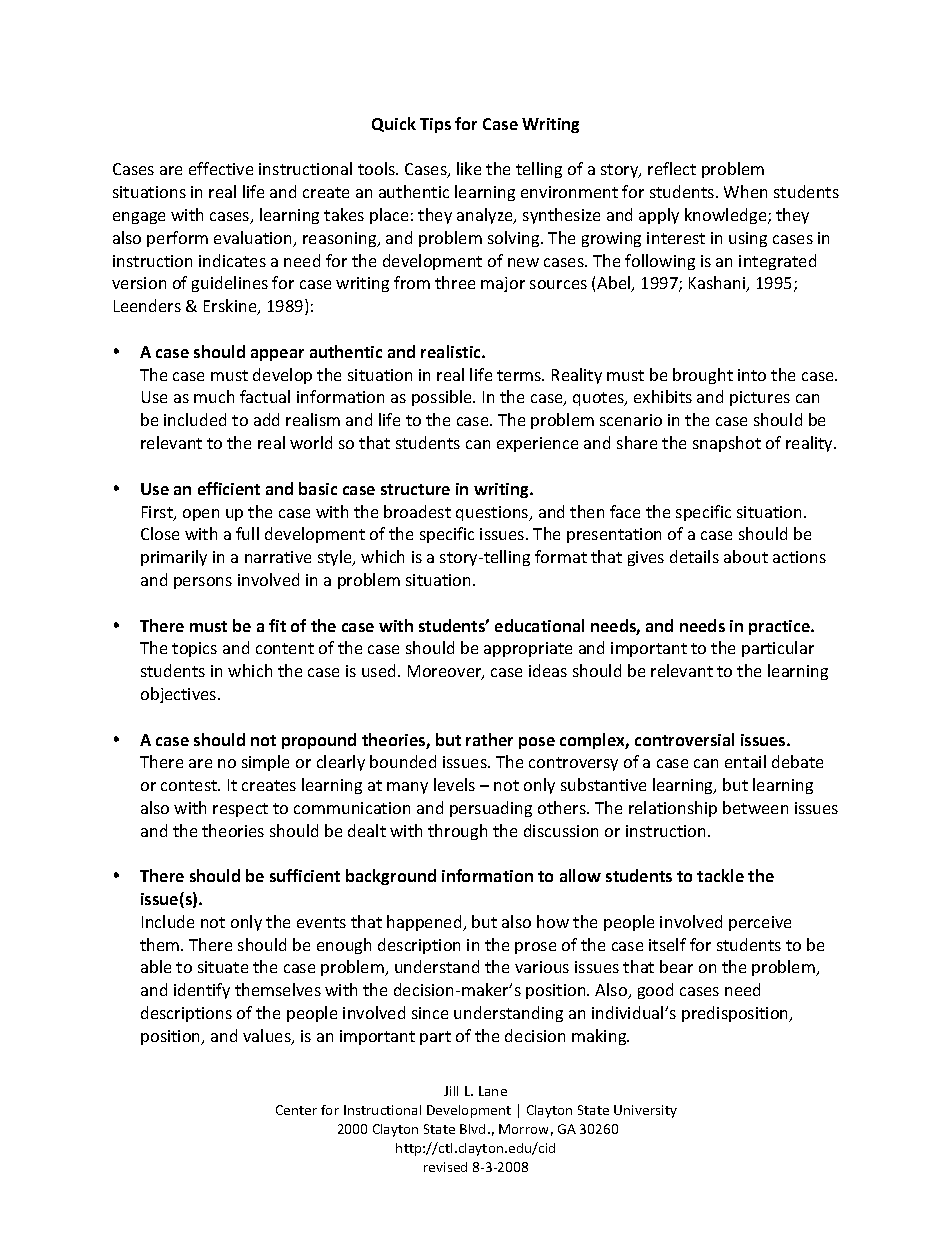  What do you see at coordinates (472, 1129) in the image?
I see `Blvd` at bounding box center [472, 1129].
